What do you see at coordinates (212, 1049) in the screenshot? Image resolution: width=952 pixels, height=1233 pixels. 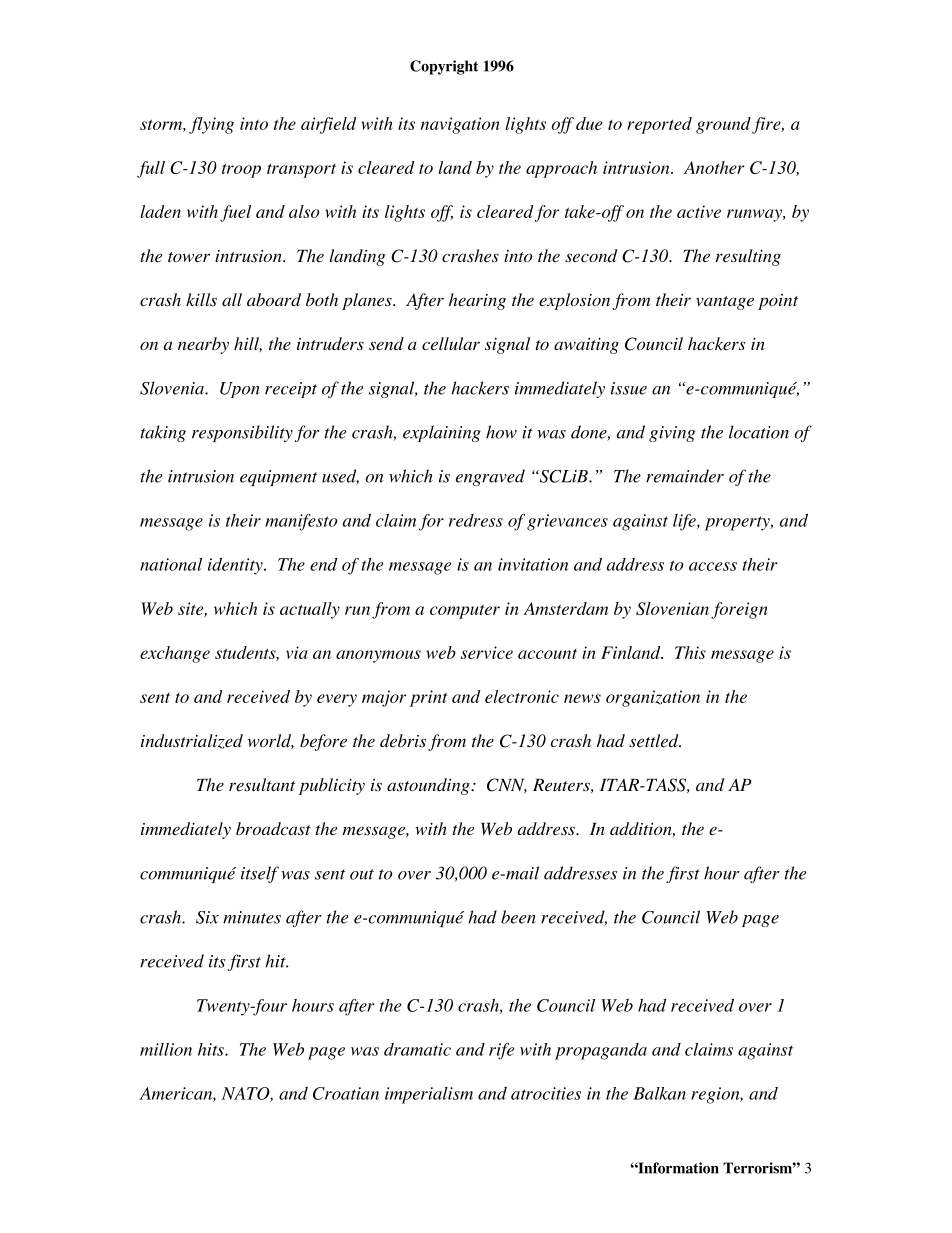 I see `hits` at bounding box center [212, 1049].
